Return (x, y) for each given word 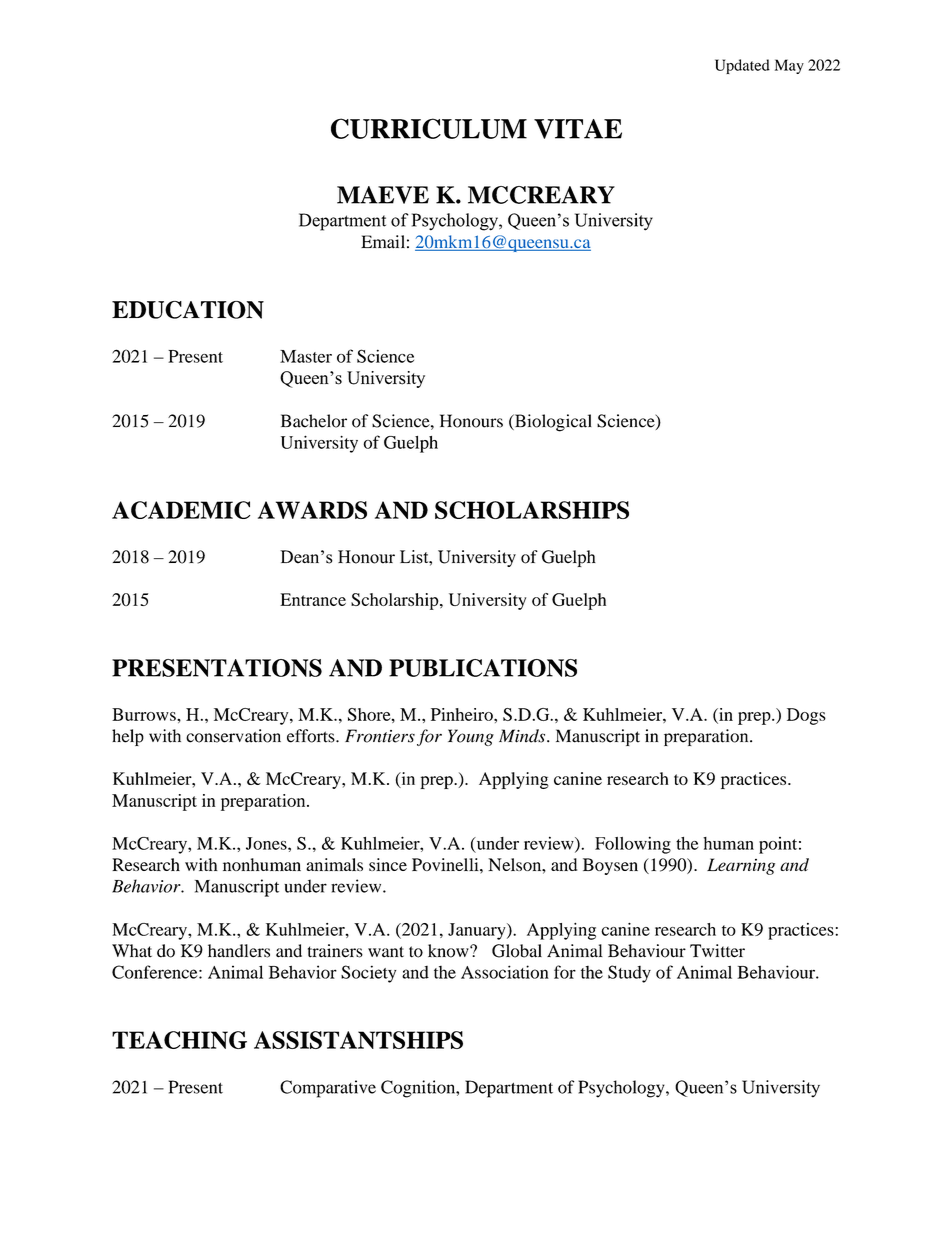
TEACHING (179, 1040)
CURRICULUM (429, 128)
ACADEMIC (181, 510)
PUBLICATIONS (483, 668)
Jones (267, 843)
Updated (742, 66)
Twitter (717, 951)
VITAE (578, 129)
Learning (741, 866)
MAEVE (383, 195)
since (388, 864)
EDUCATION (188, 310)
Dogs (806, 716)
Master (306, 356)
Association (505, 972)
